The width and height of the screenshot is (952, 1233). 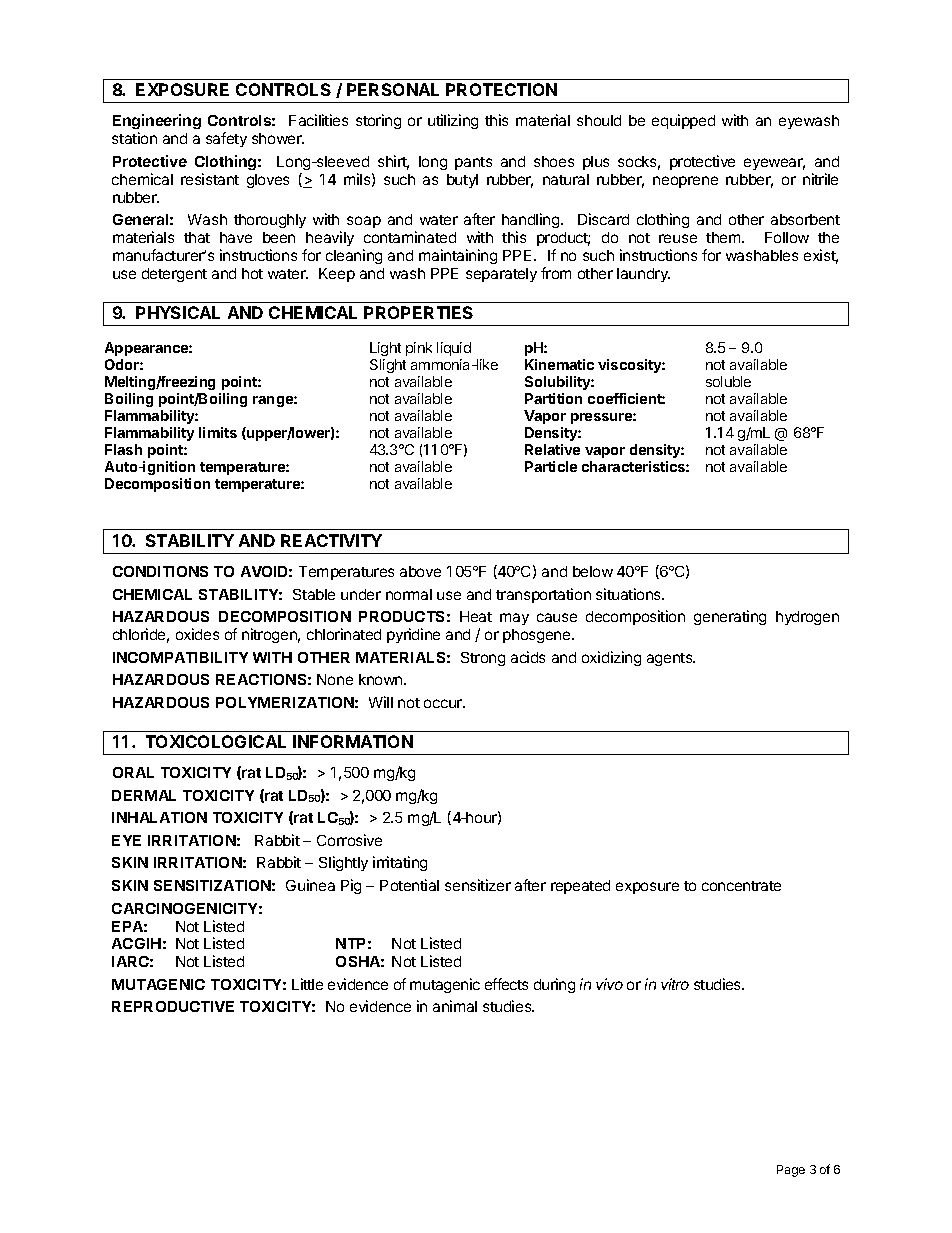 What do you see at coordinates (197, 634) in the screenshot?
I see `oxides` at bounding box center [197, 634].
